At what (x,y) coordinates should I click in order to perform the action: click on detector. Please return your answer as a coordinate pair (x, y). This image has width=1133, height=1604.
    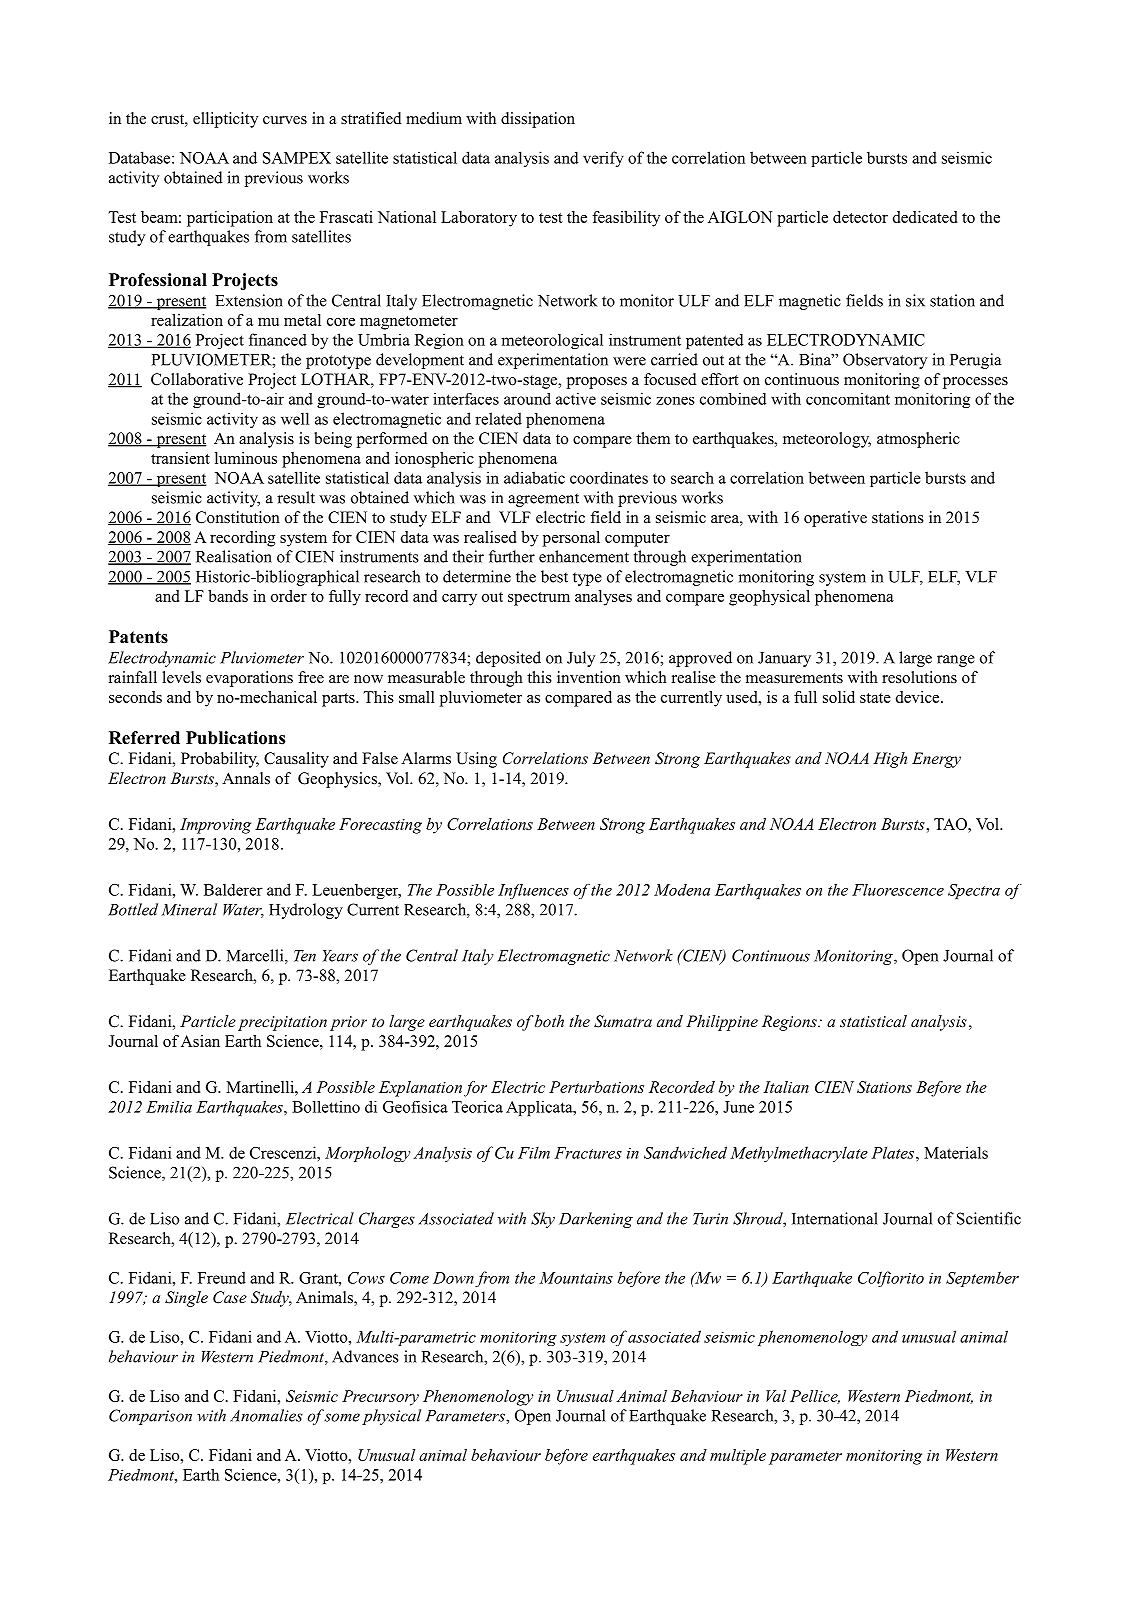
    Looking at the image, I should click on (860, 217).
